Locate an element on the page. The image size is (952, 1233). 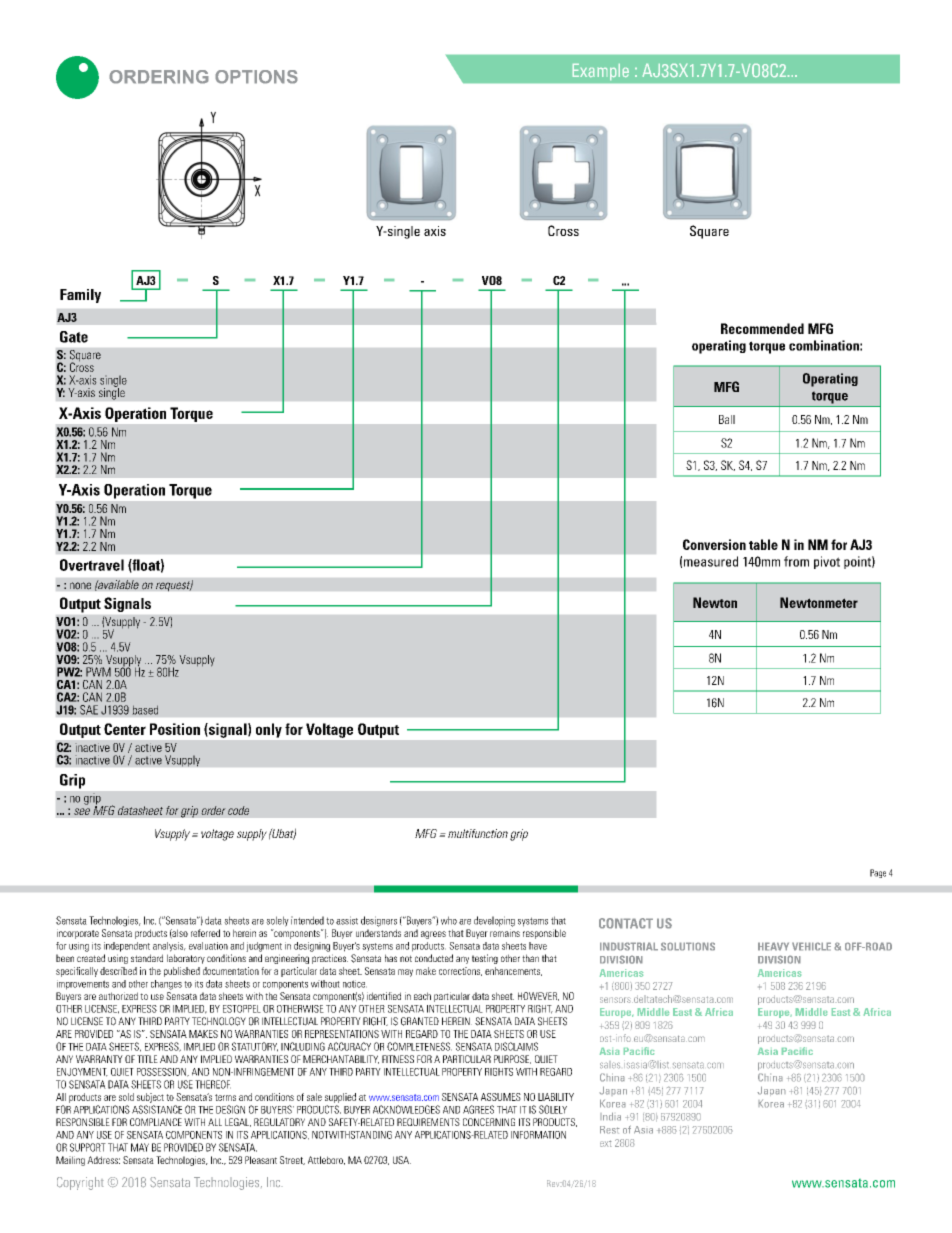
OPTIONS is located at coordinates (256, 77).
